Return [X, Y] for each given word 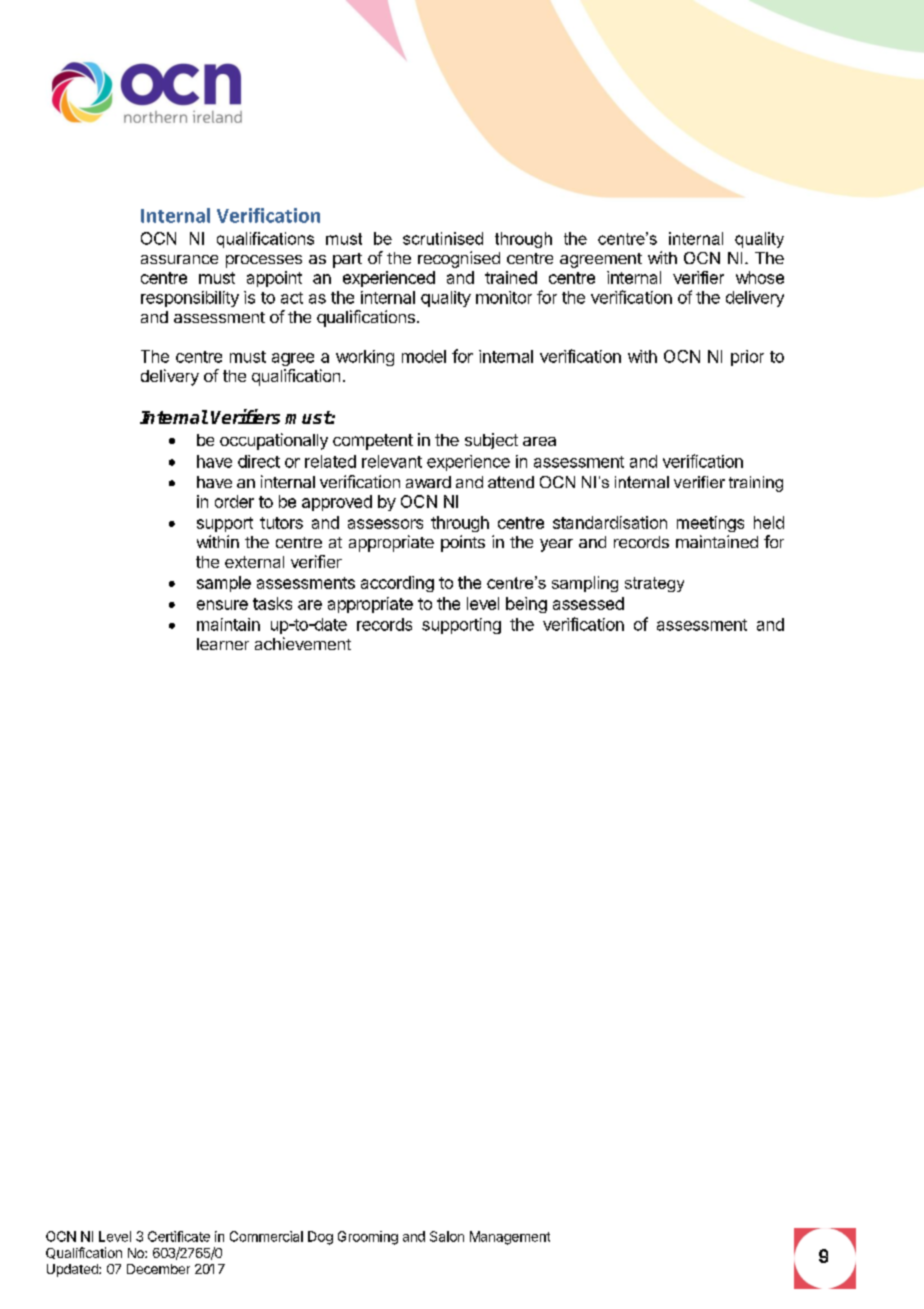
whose [760, 277]
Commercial [266, 1236]
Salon [447, 1236]
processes [264, 261]
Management [510, 1238]
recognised [459, 259]
